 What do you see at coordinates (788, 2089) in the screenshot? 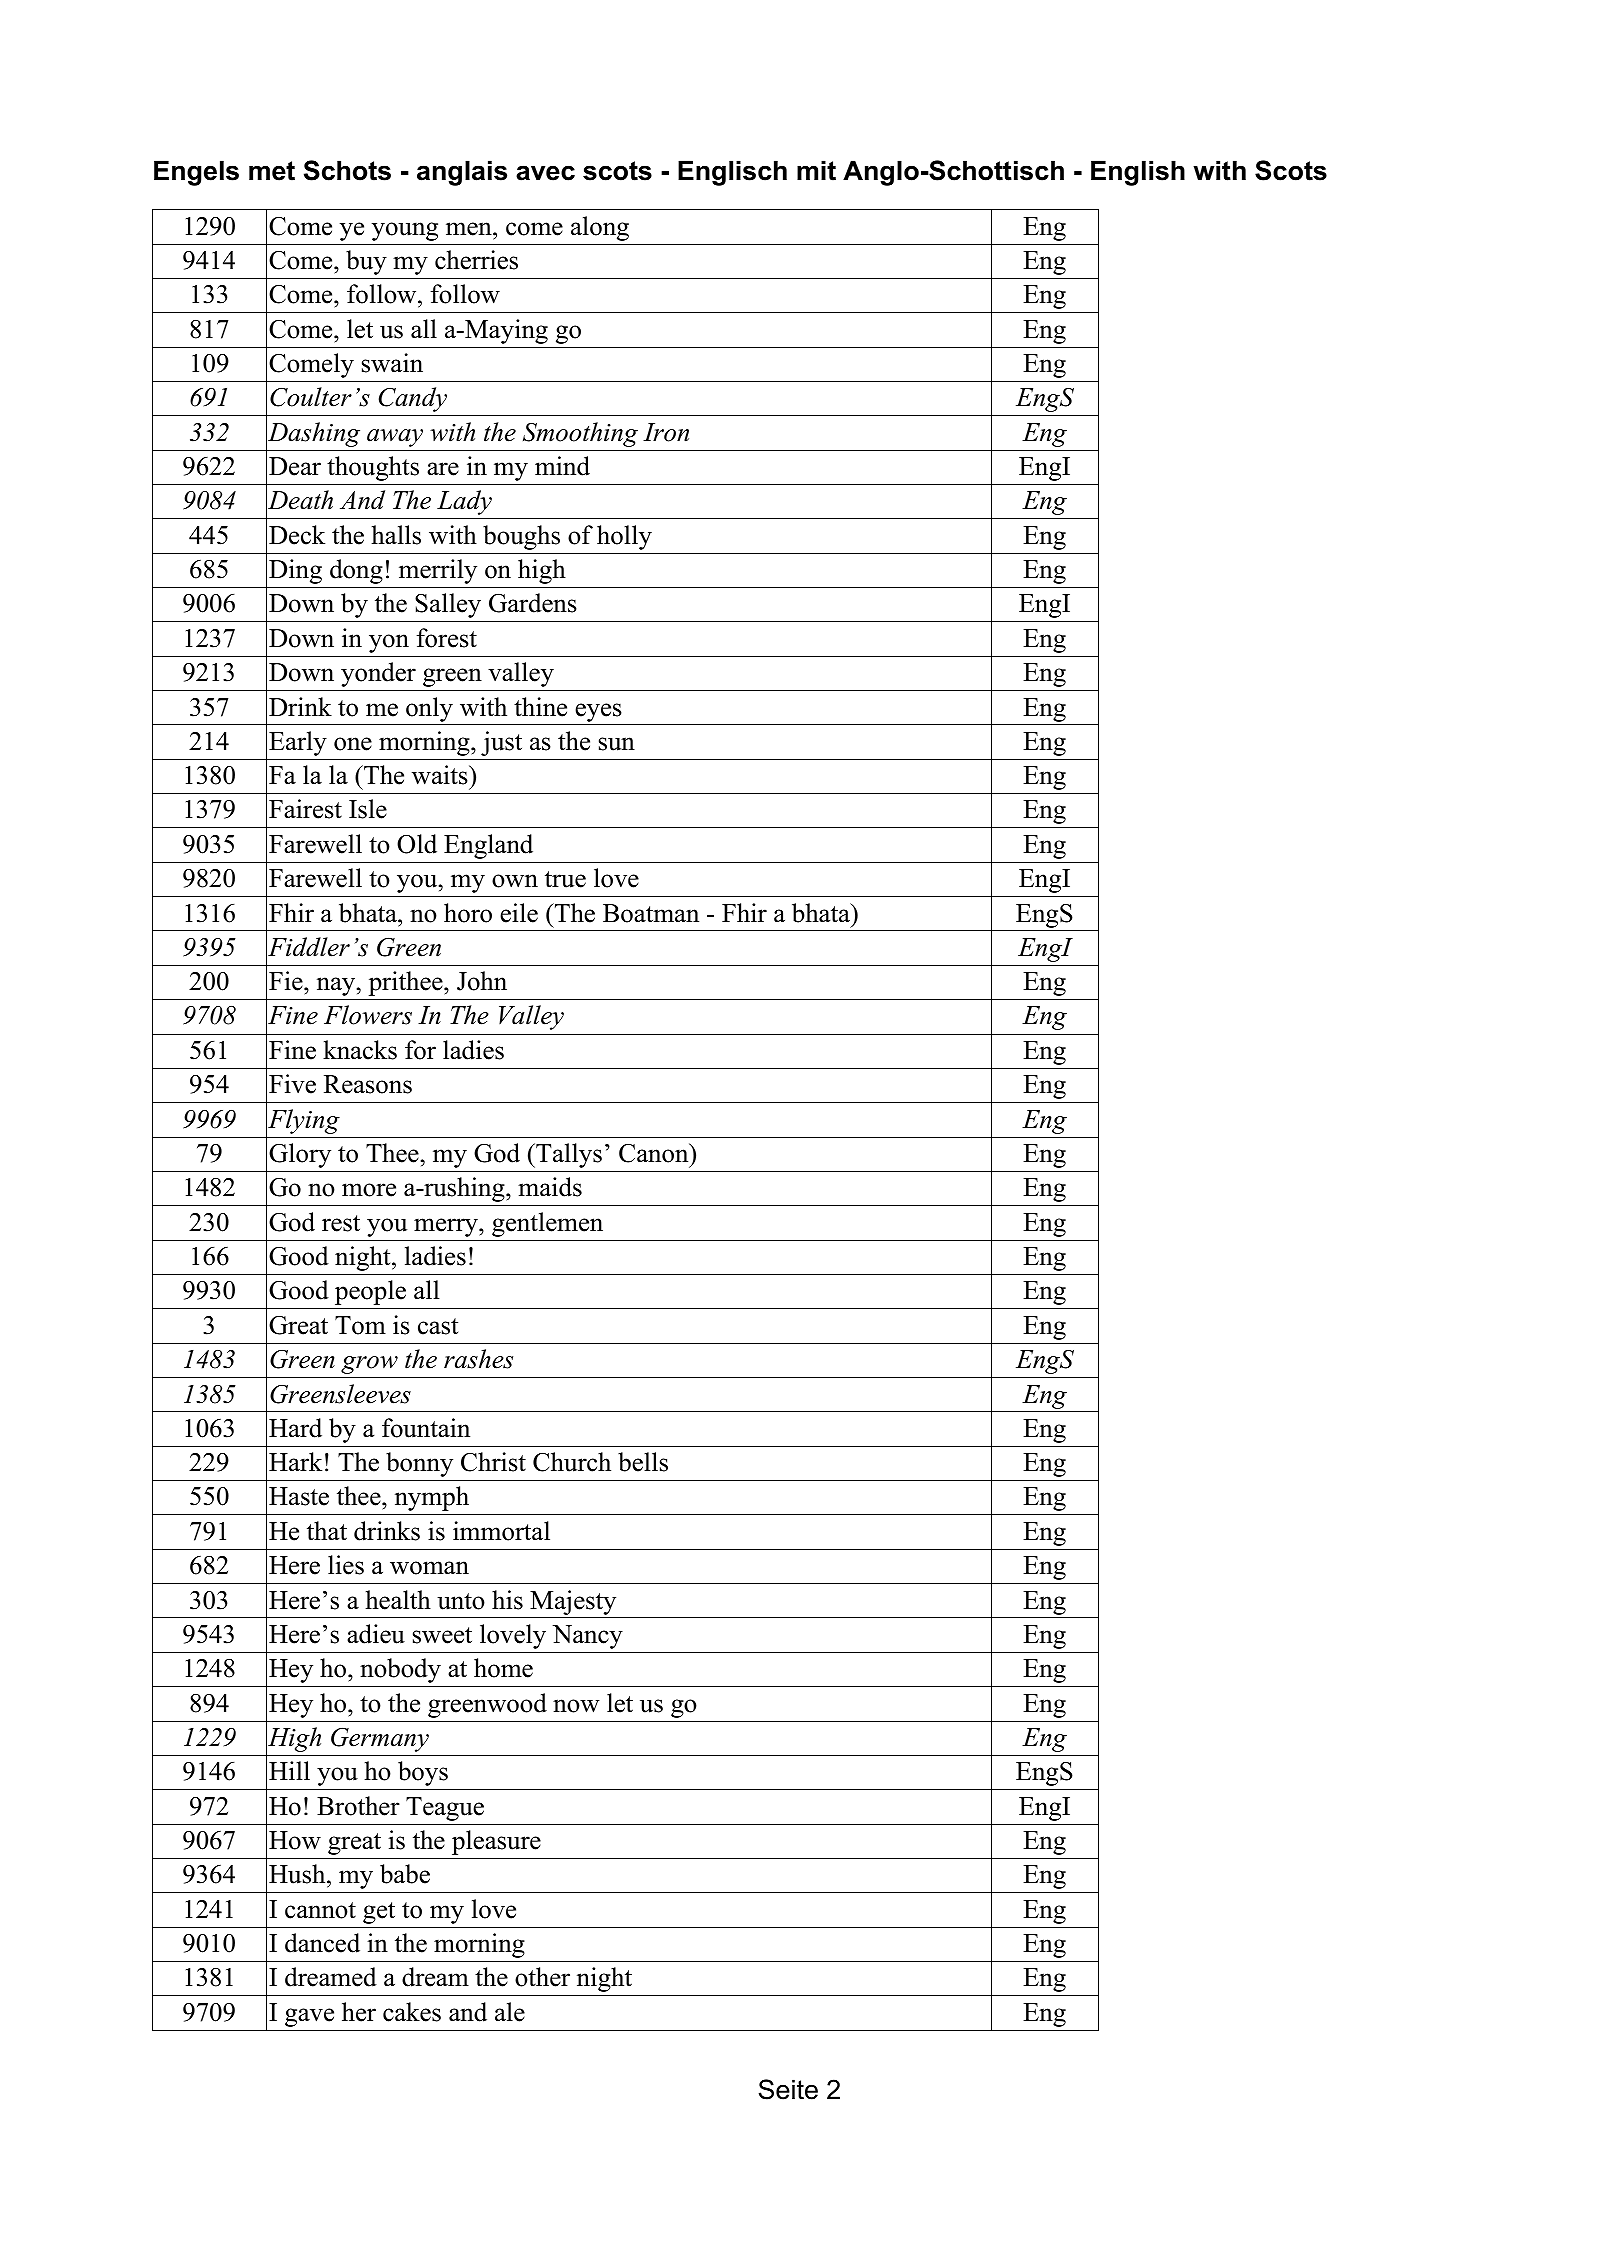
I see `Seite` at bounding box center [788, 2089].
